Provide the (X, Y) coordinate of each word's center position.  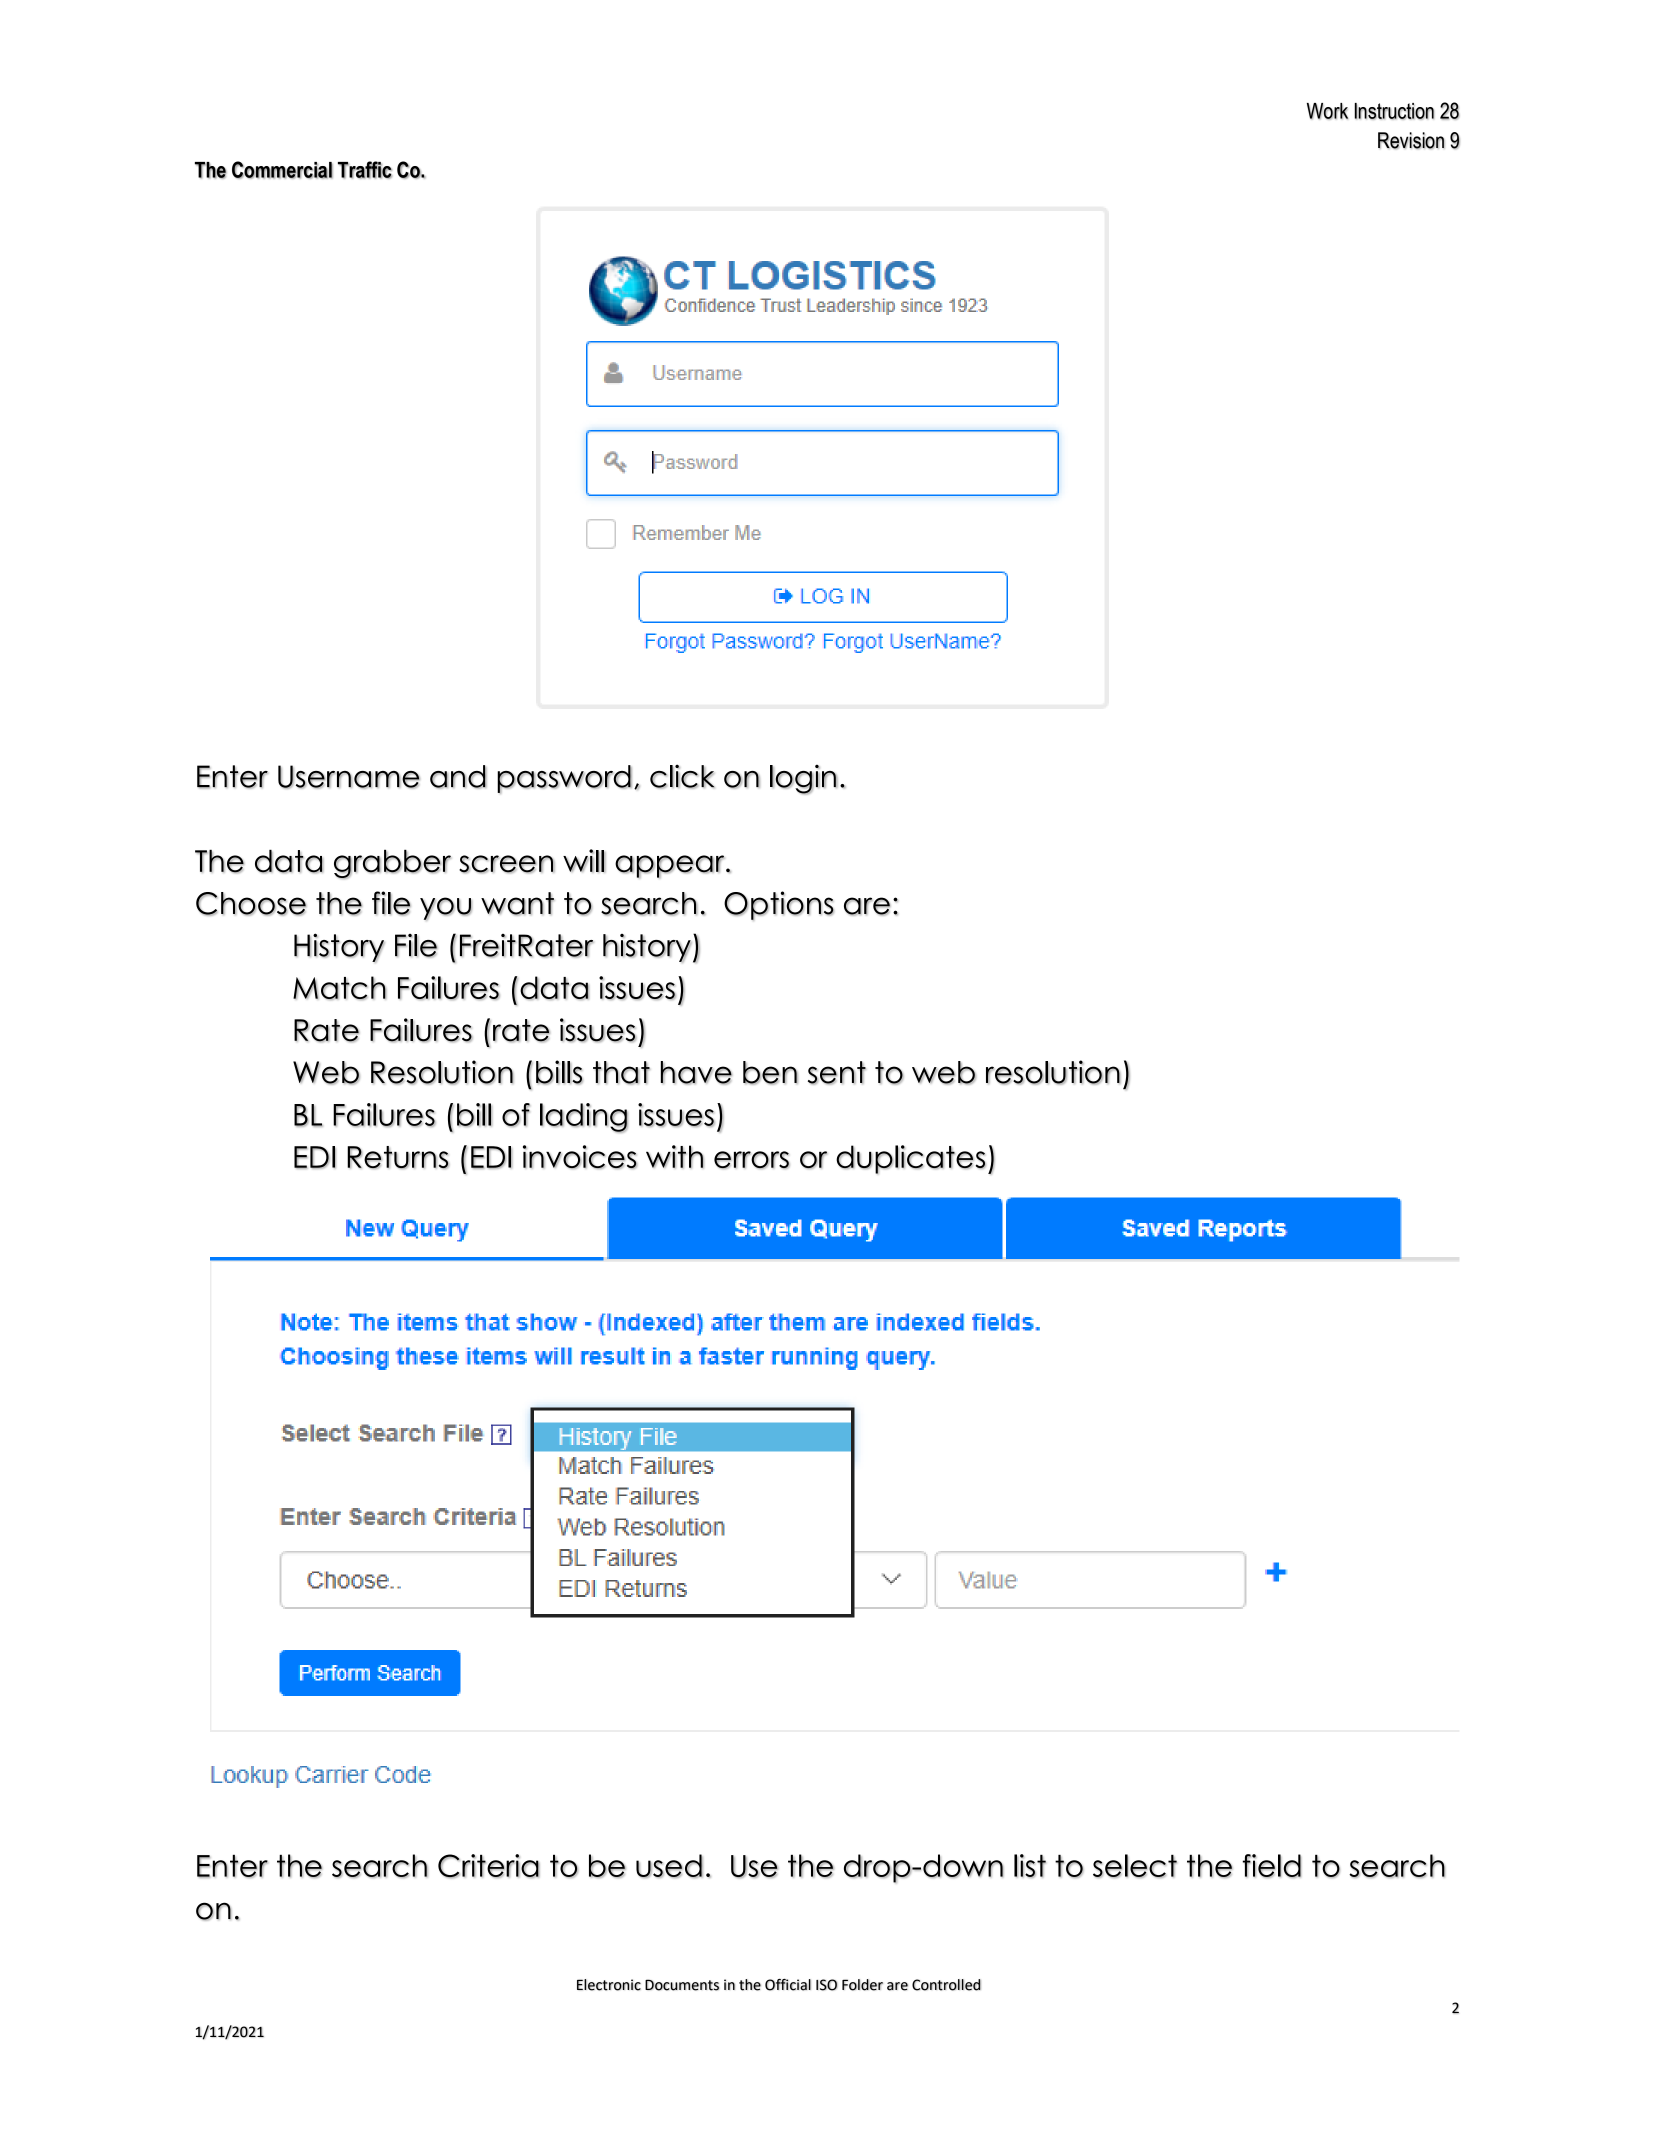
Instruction (1394, 111)
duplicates (911, 1159)
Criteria (489, 1866)
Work (1327, 111)
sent (837, 1073)
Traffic (365, 170)
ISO (826, 1985)
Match (339, 988)
